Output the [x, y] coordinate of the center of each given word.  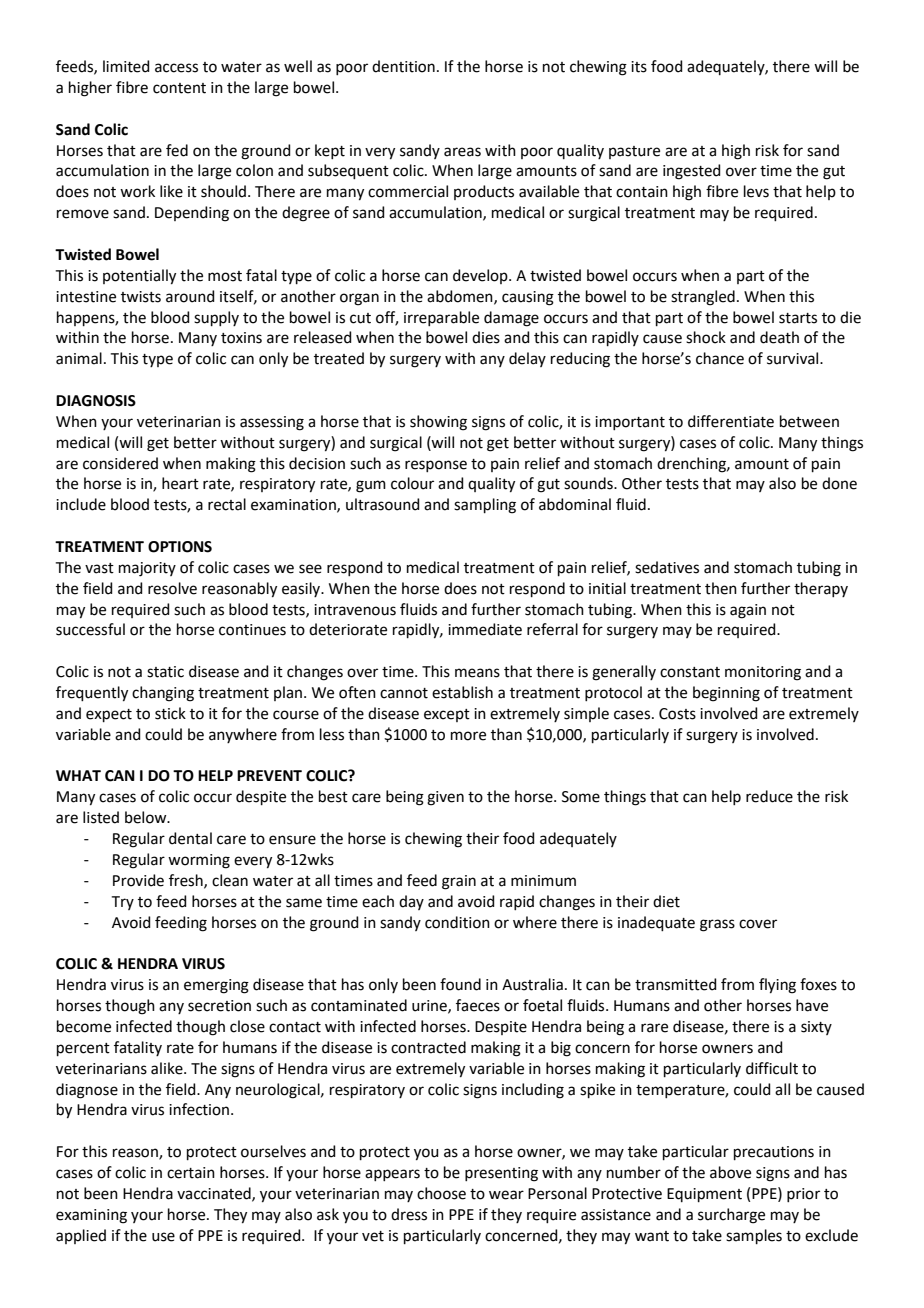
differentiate [731, 421]
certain [191, 1173]
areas [462, 152]
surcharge [731, 1216]
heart [180, 483]
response [436, 466]
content [179, 88]
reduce [769, 796]
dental [190, 838]
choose [441, 1193]
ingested [692, 172]
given [445, 798]
